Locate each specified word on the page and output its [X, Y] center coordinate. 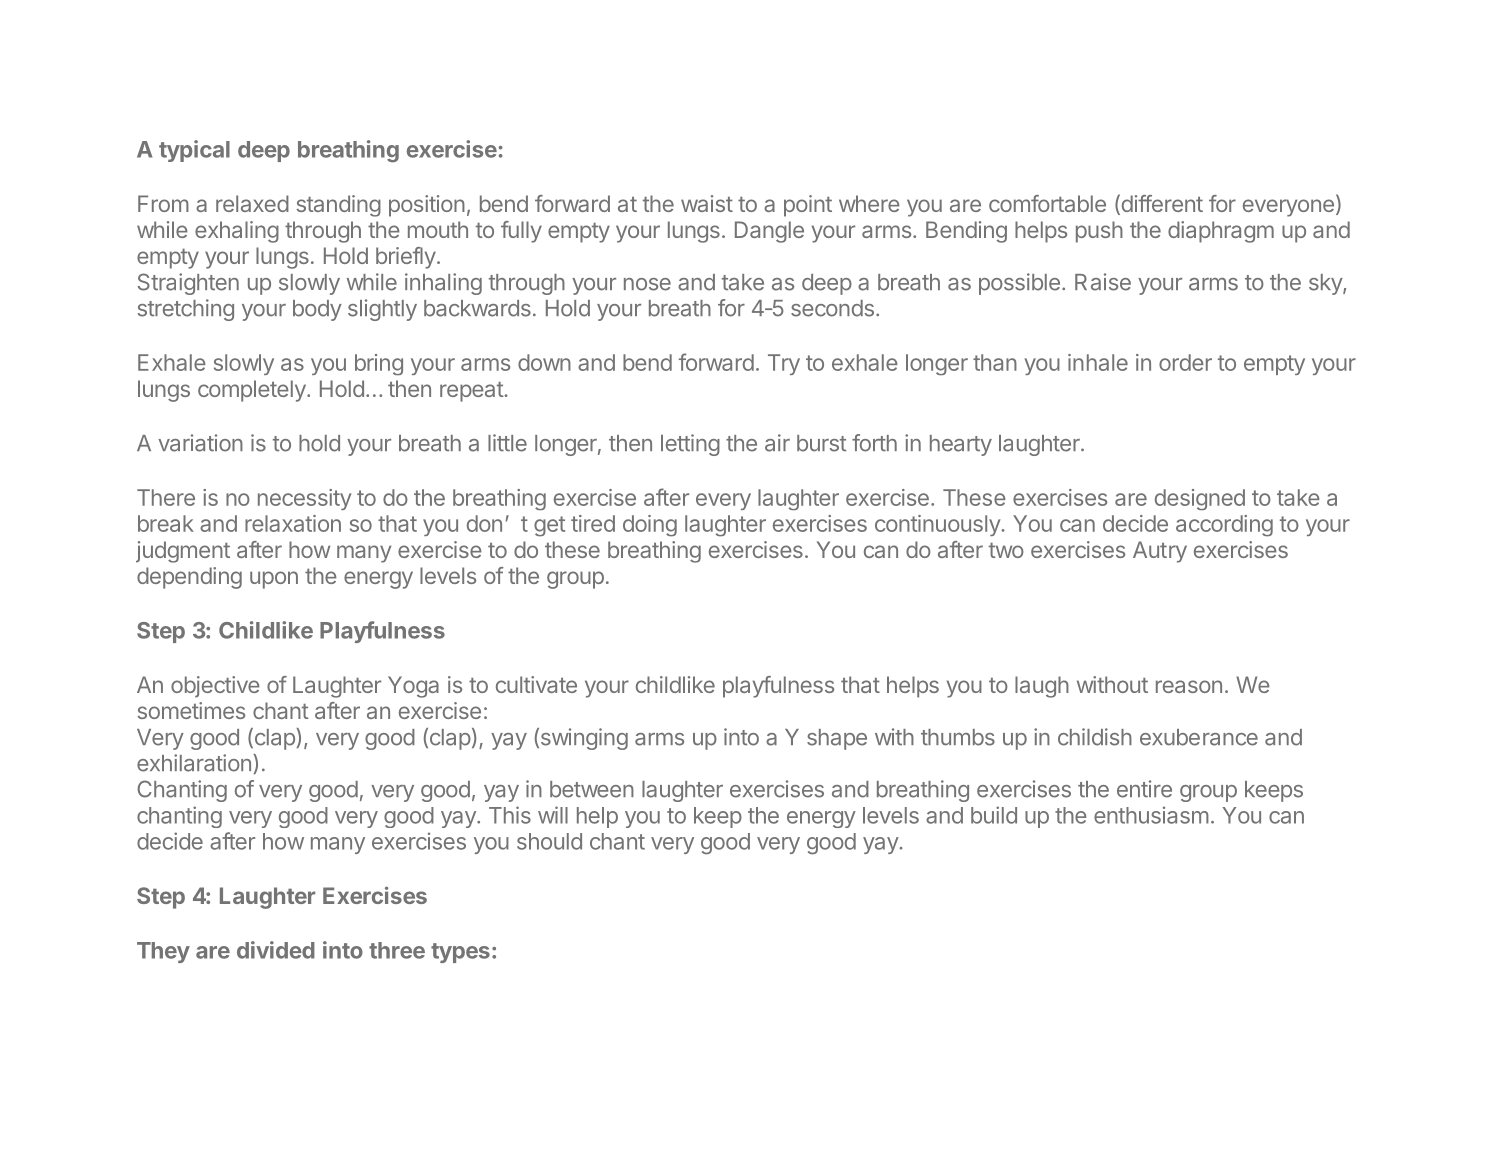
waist [707, 203]
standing [339, 206]
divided [276, 950]
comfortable [1047, 203]
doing [650, 526]
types [460, 953]
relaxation [293, 523]
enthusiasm [1151, 815]
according [1224, 526]
